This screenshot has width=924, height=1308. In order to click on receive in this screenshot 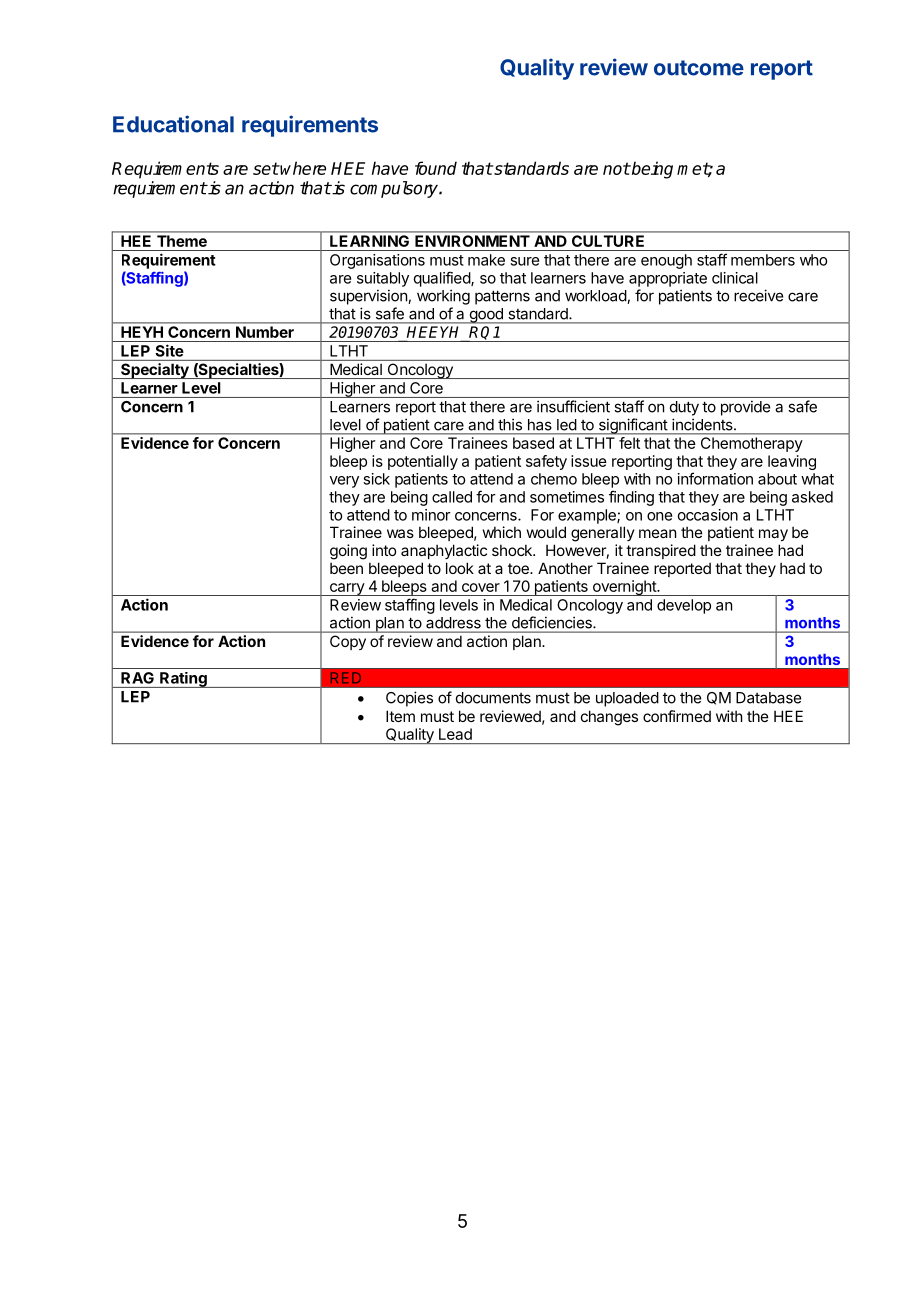, I will do `click(758, 295)`.
